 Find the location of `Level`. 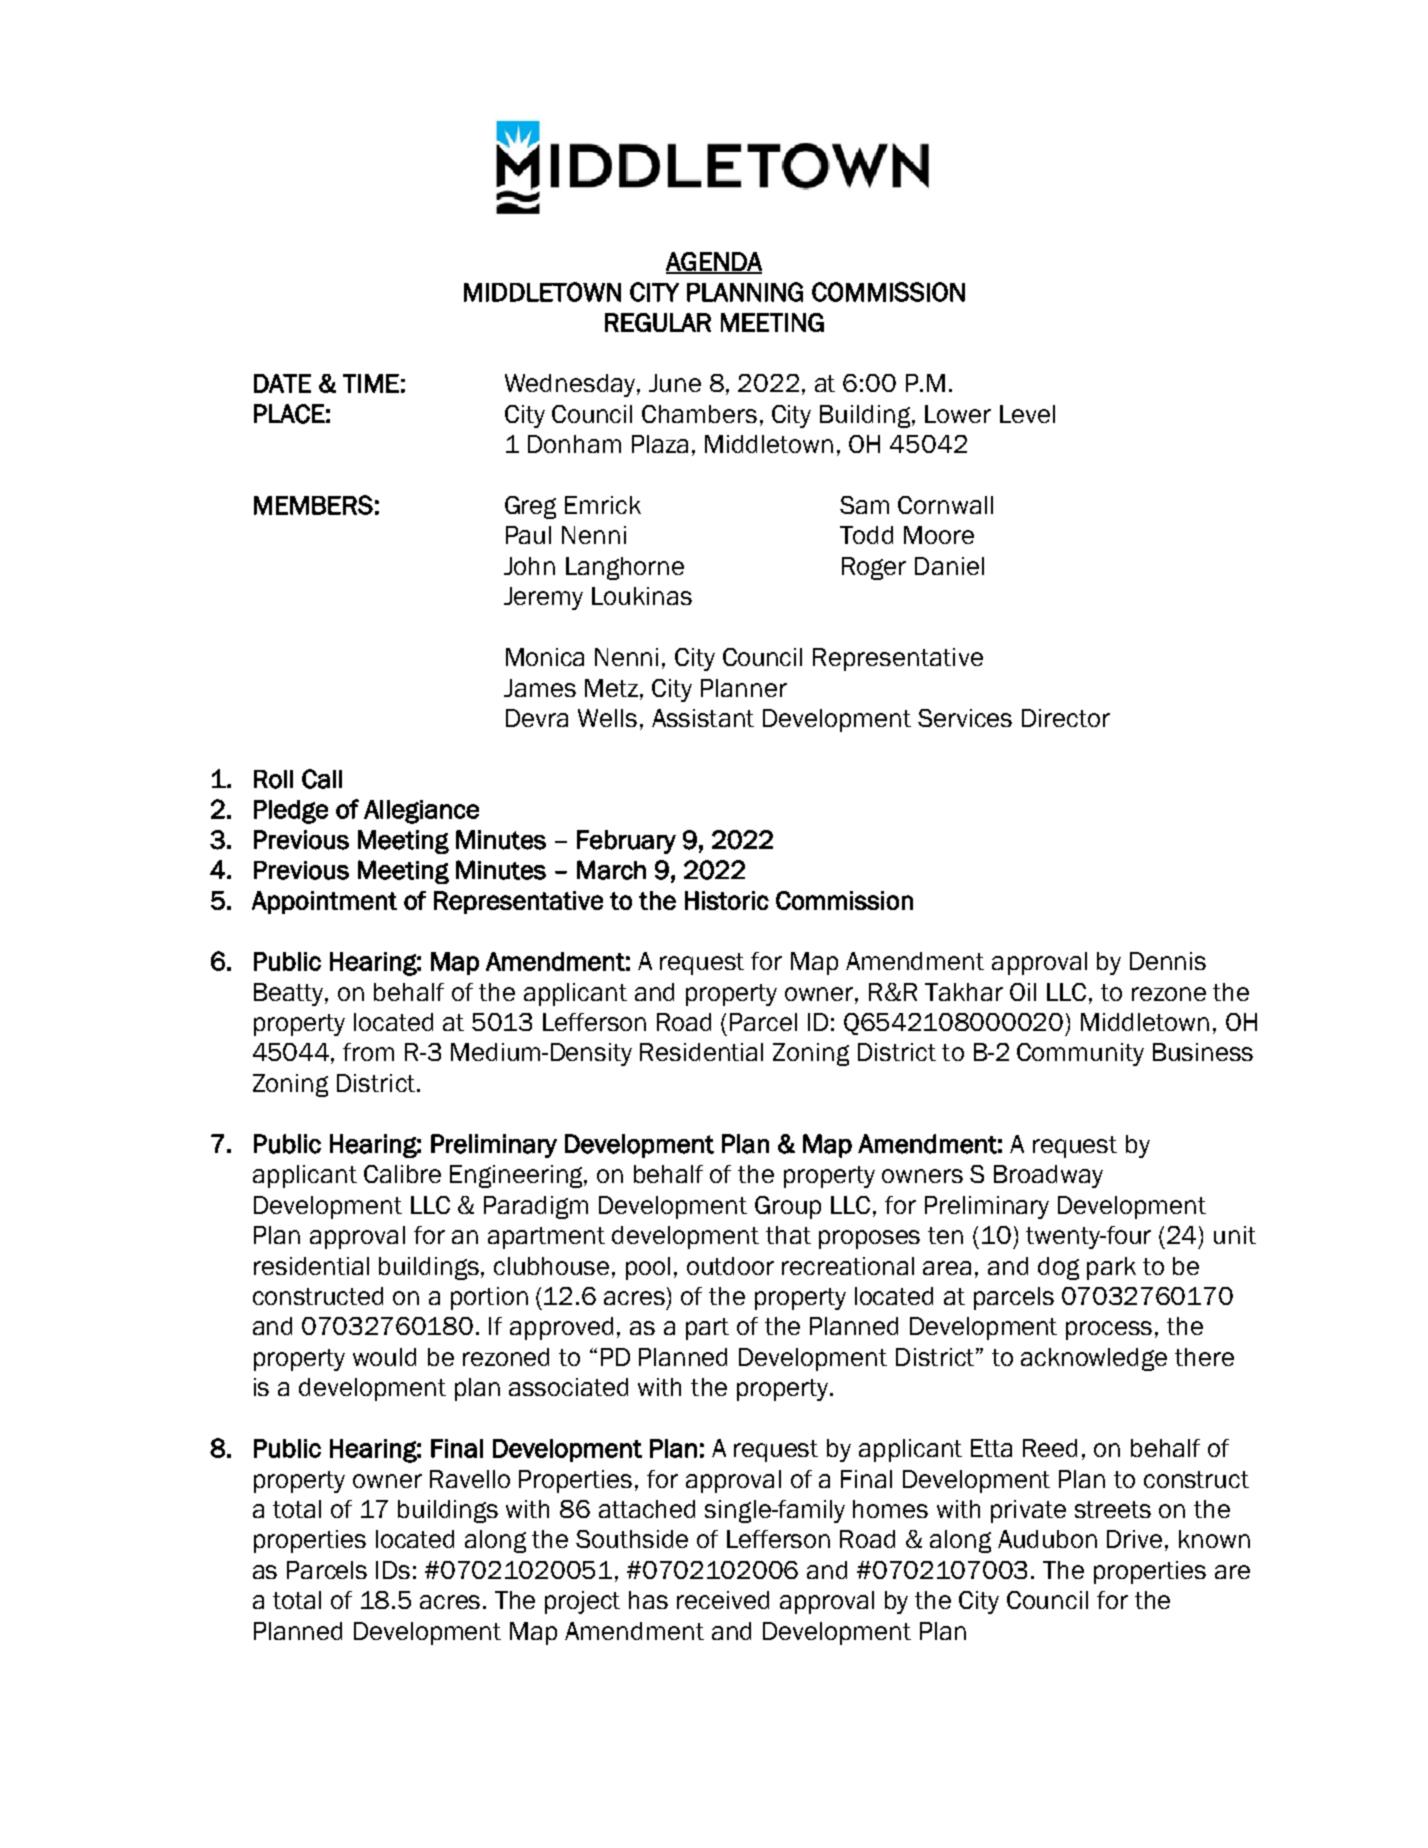

Level is located at coordinates (1027, 414).
